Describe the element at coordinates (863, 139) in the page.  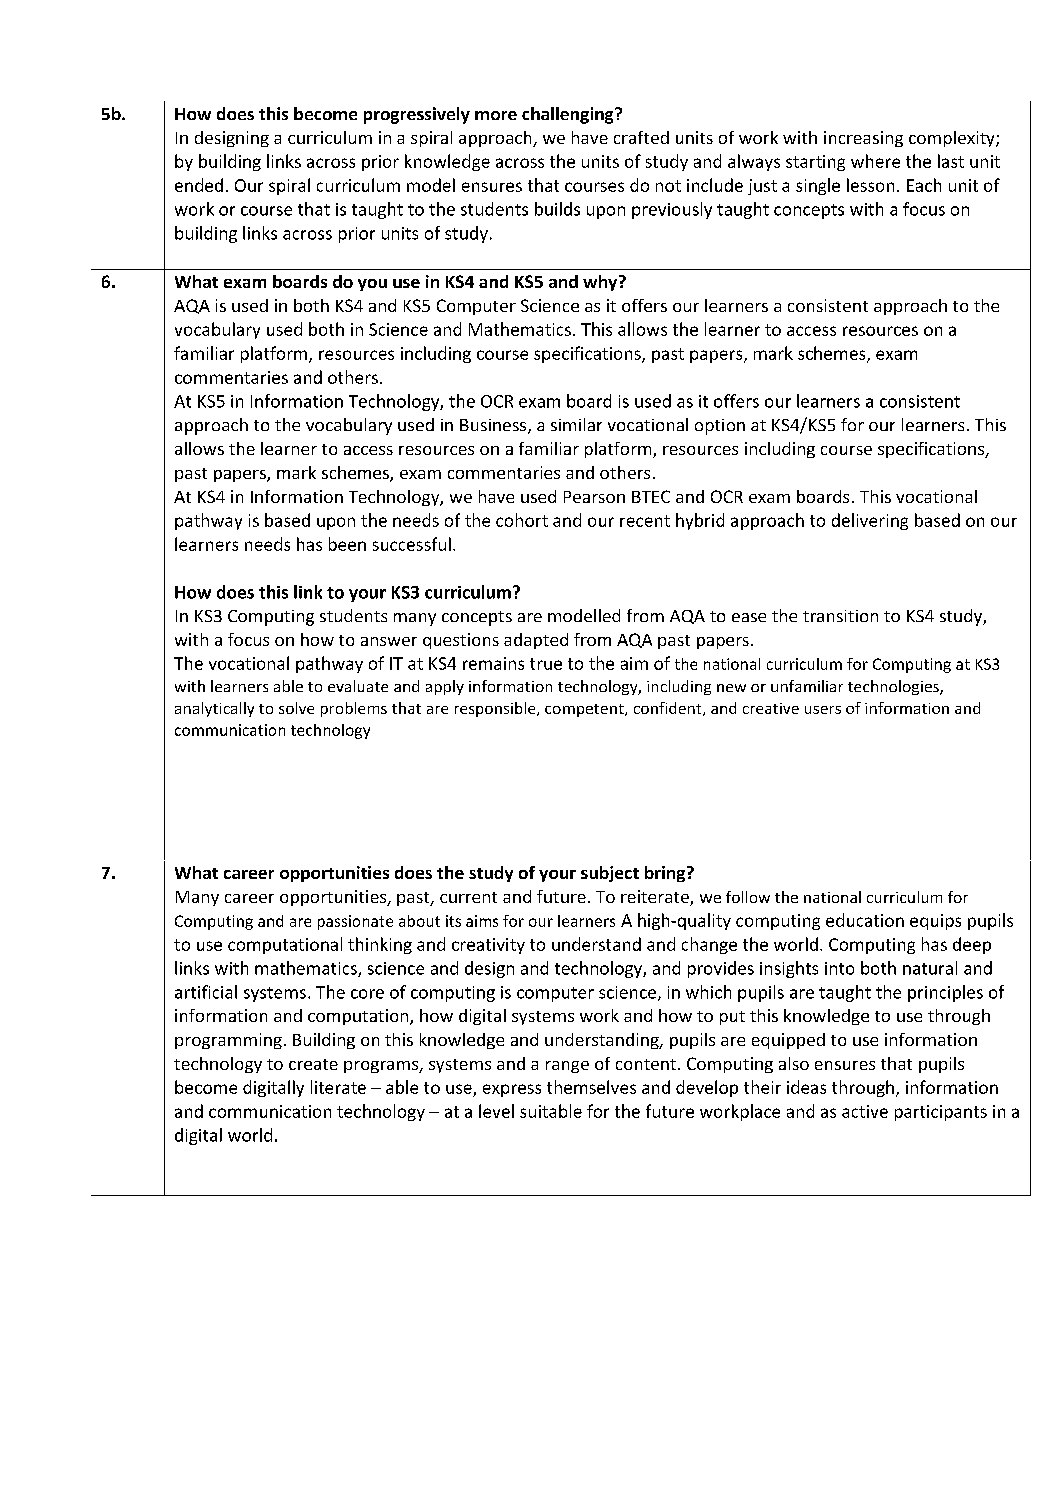
I see `increasing` at that location.
